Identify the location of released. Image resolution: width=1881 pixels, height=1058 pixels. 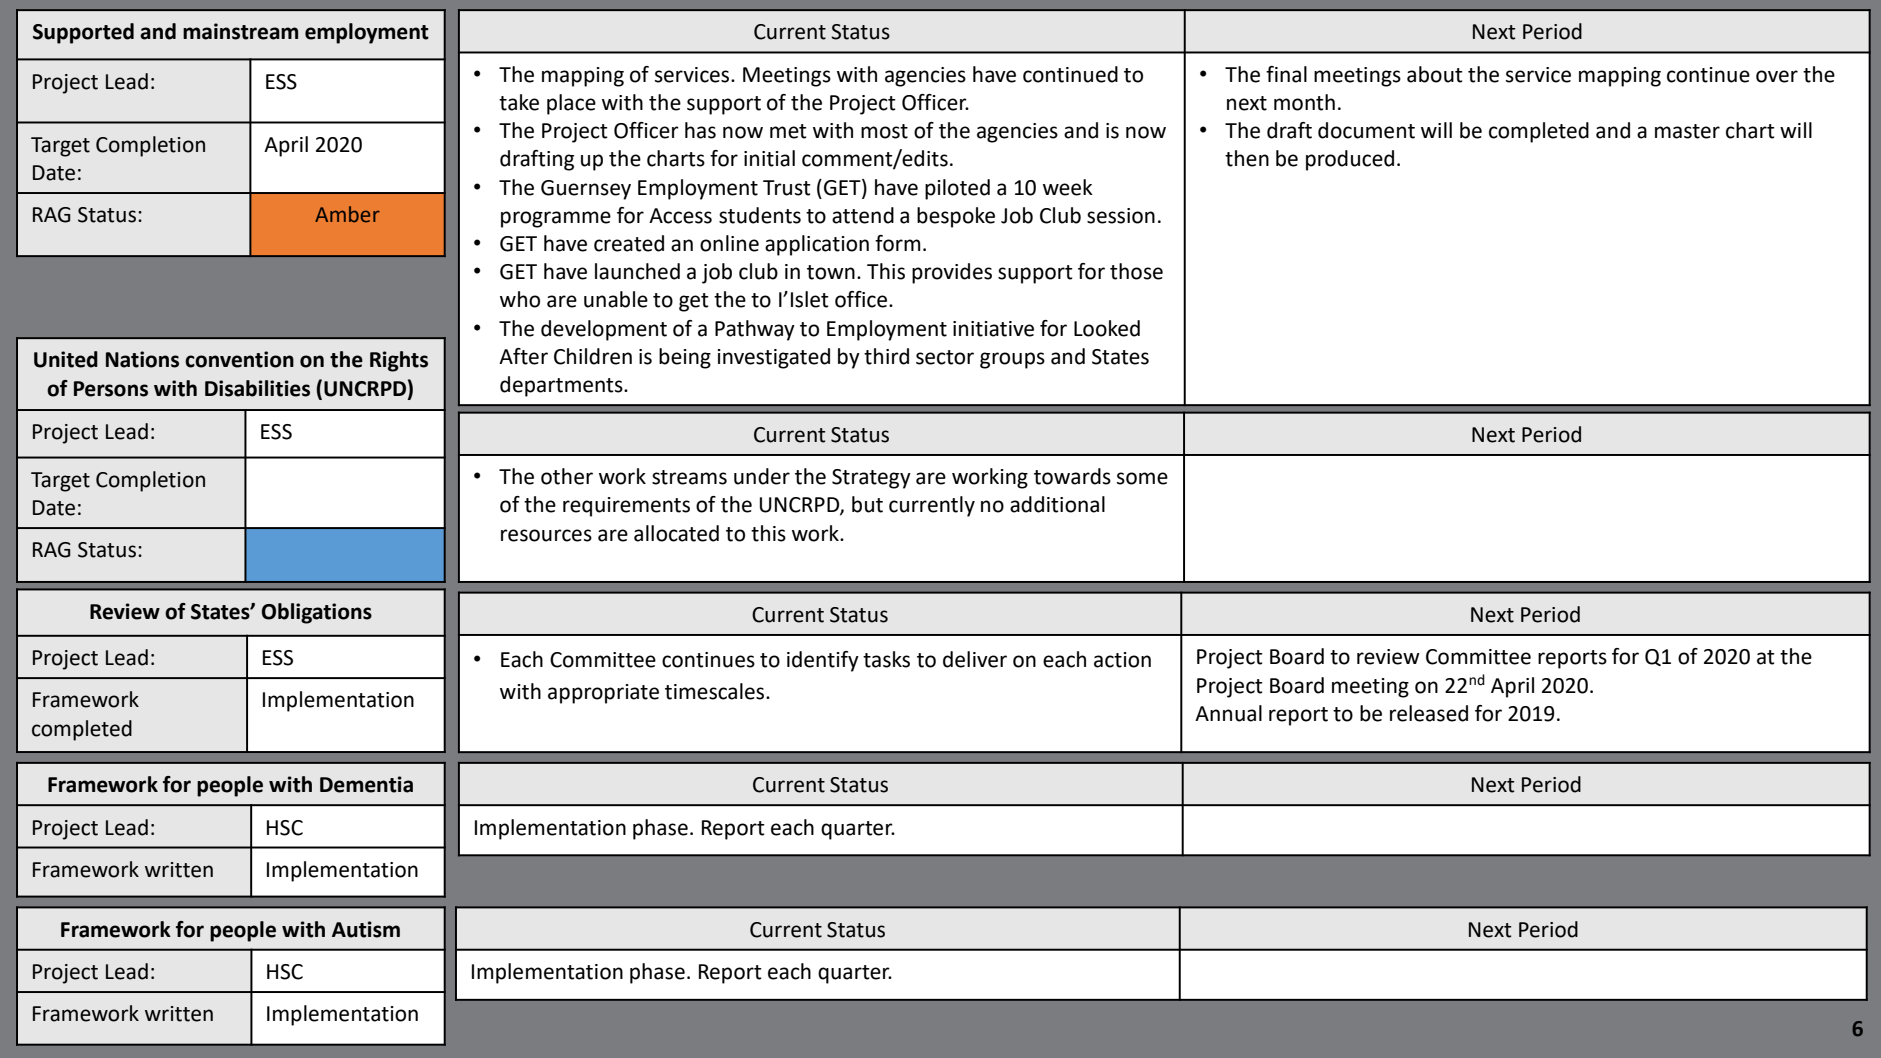
(1429, 713).
